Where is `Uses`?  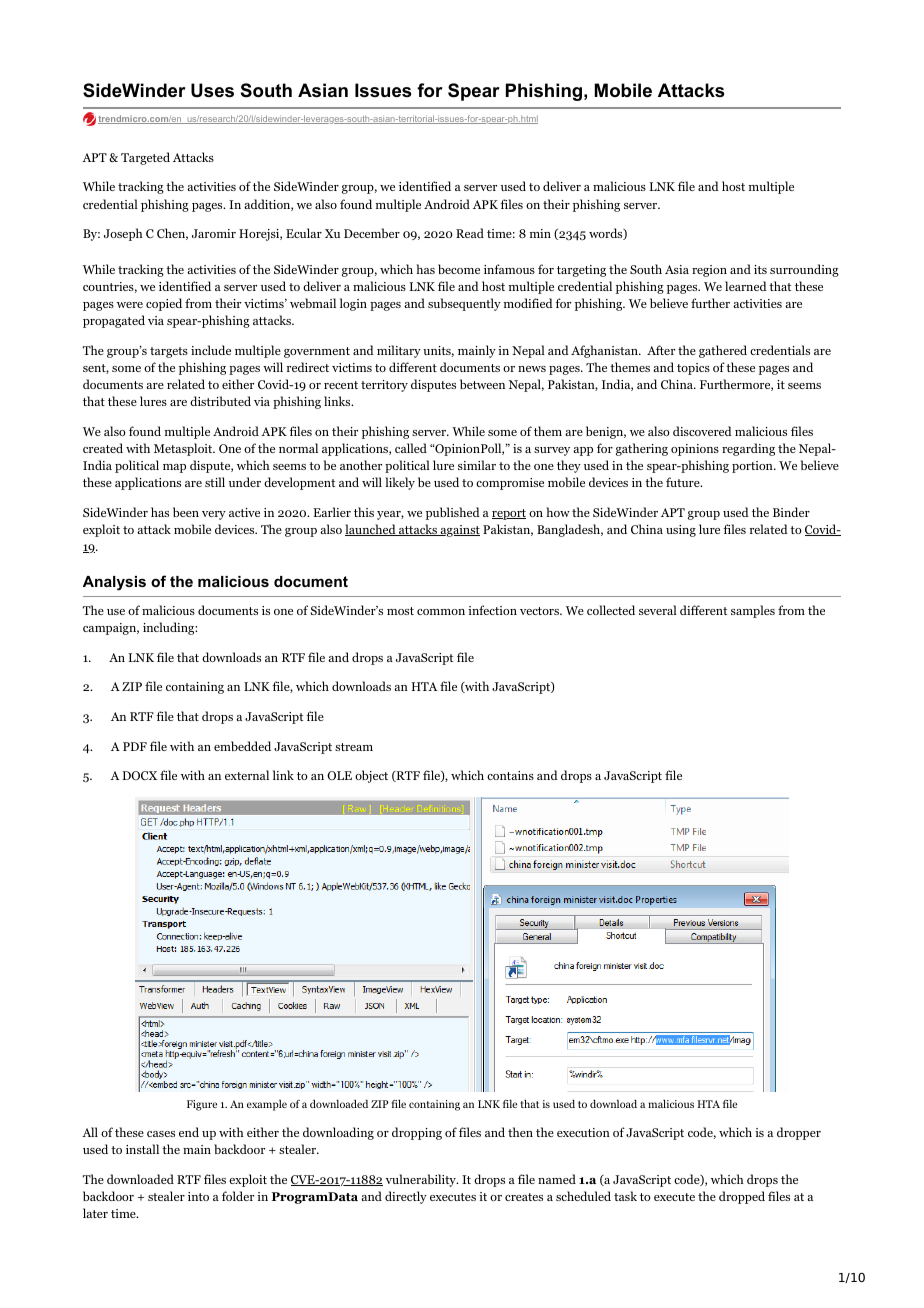
Uses is located at coordinates (212, 90).
